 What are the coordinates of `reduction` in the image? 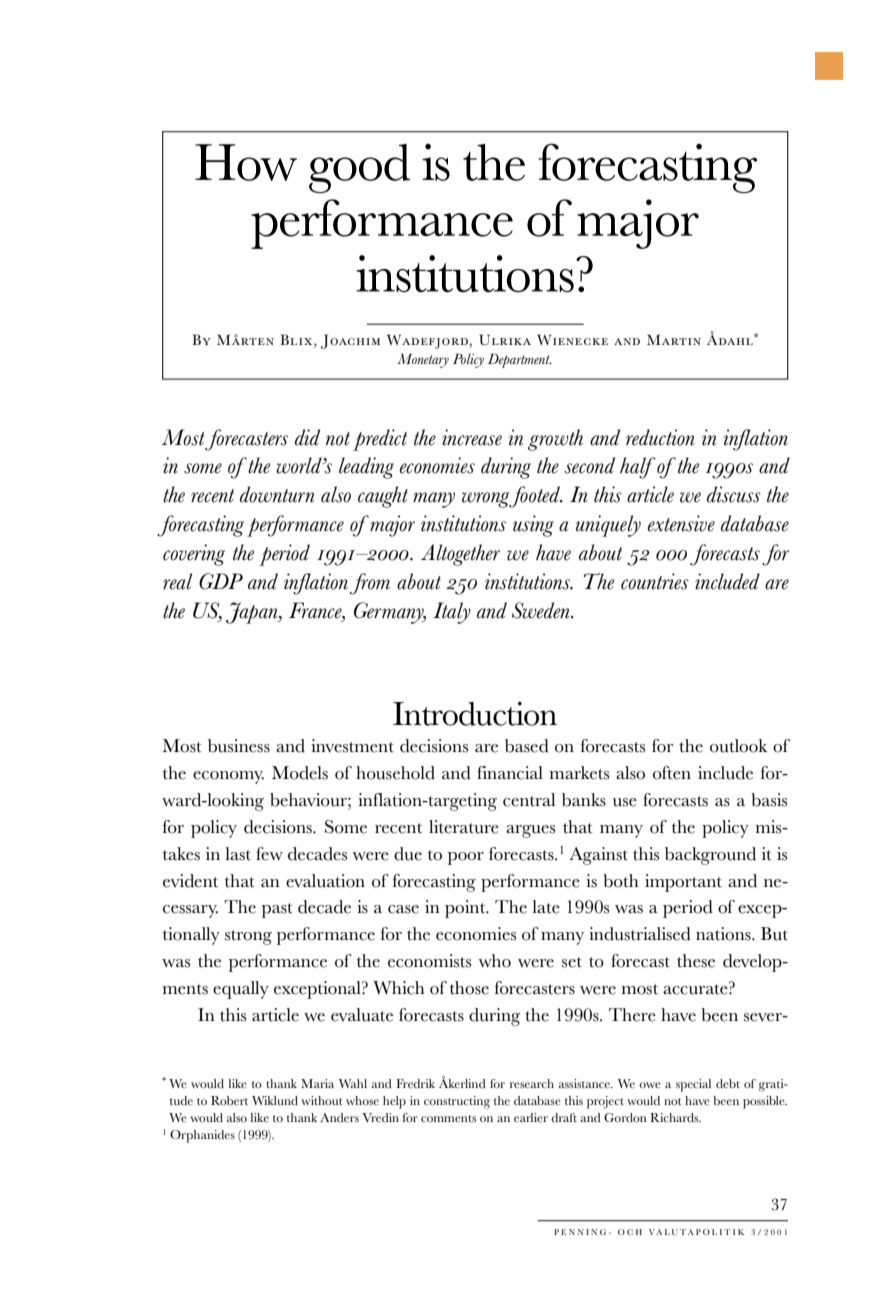 It's located at (660, 437).
